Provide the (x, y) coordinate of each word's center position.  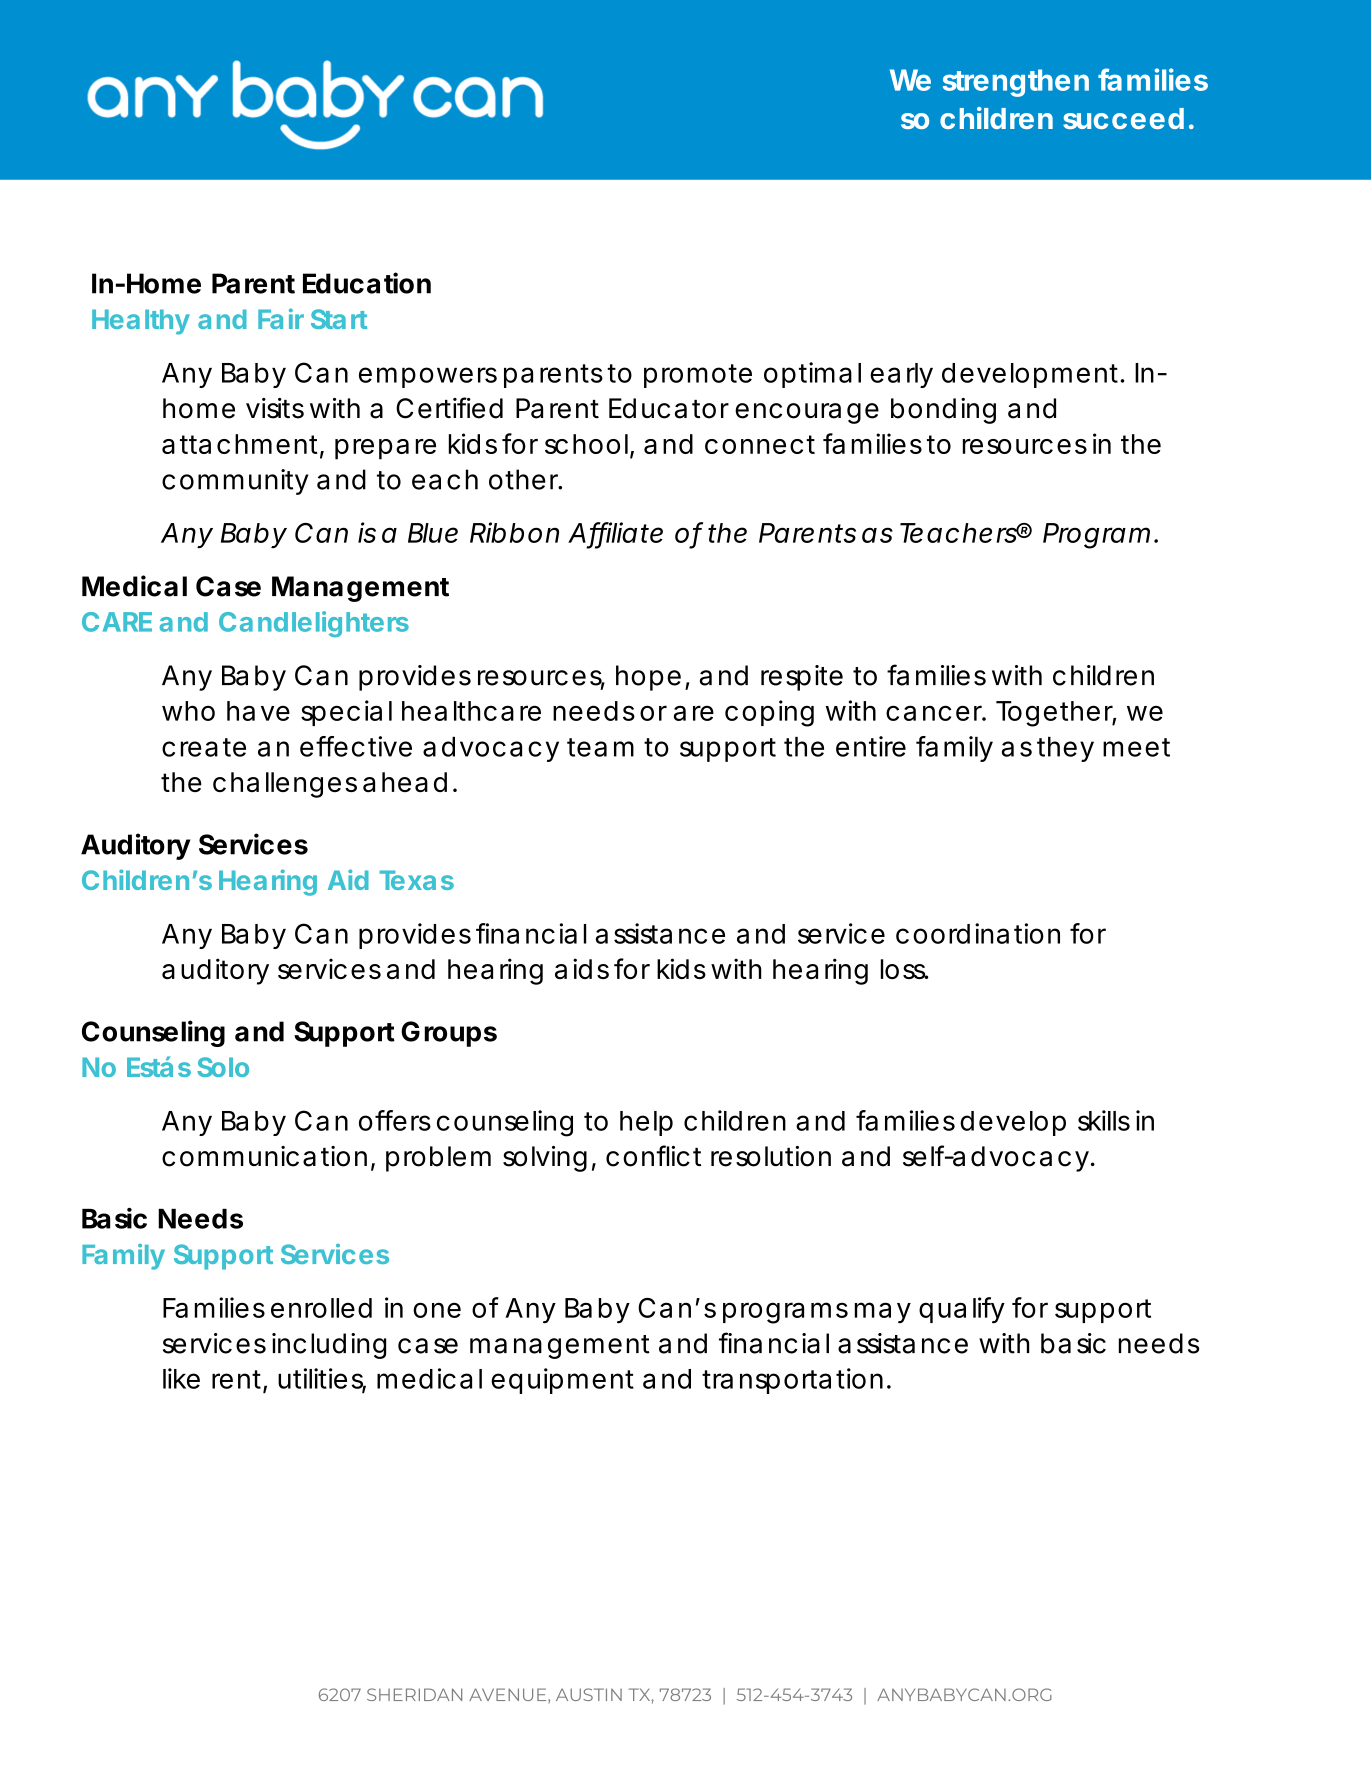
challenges (285, 785)
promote (698, 376)
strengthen (1016, 83)
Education (367, 283)
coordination (978, 933)
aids (582, 968)
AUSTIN (589, 1694)
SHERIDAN (414, 1694)
